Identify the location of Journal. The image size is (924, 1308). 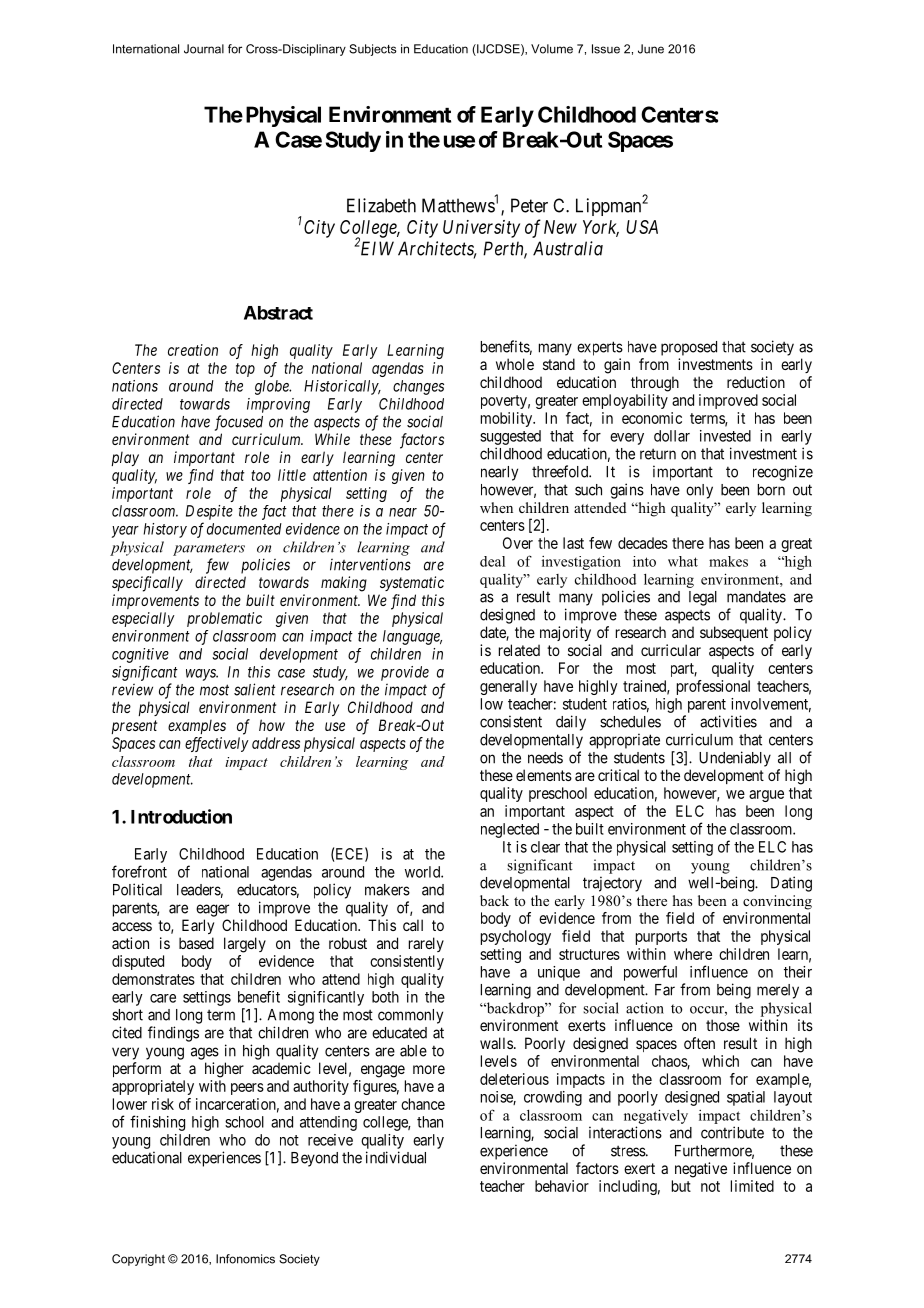
(204, 49).
